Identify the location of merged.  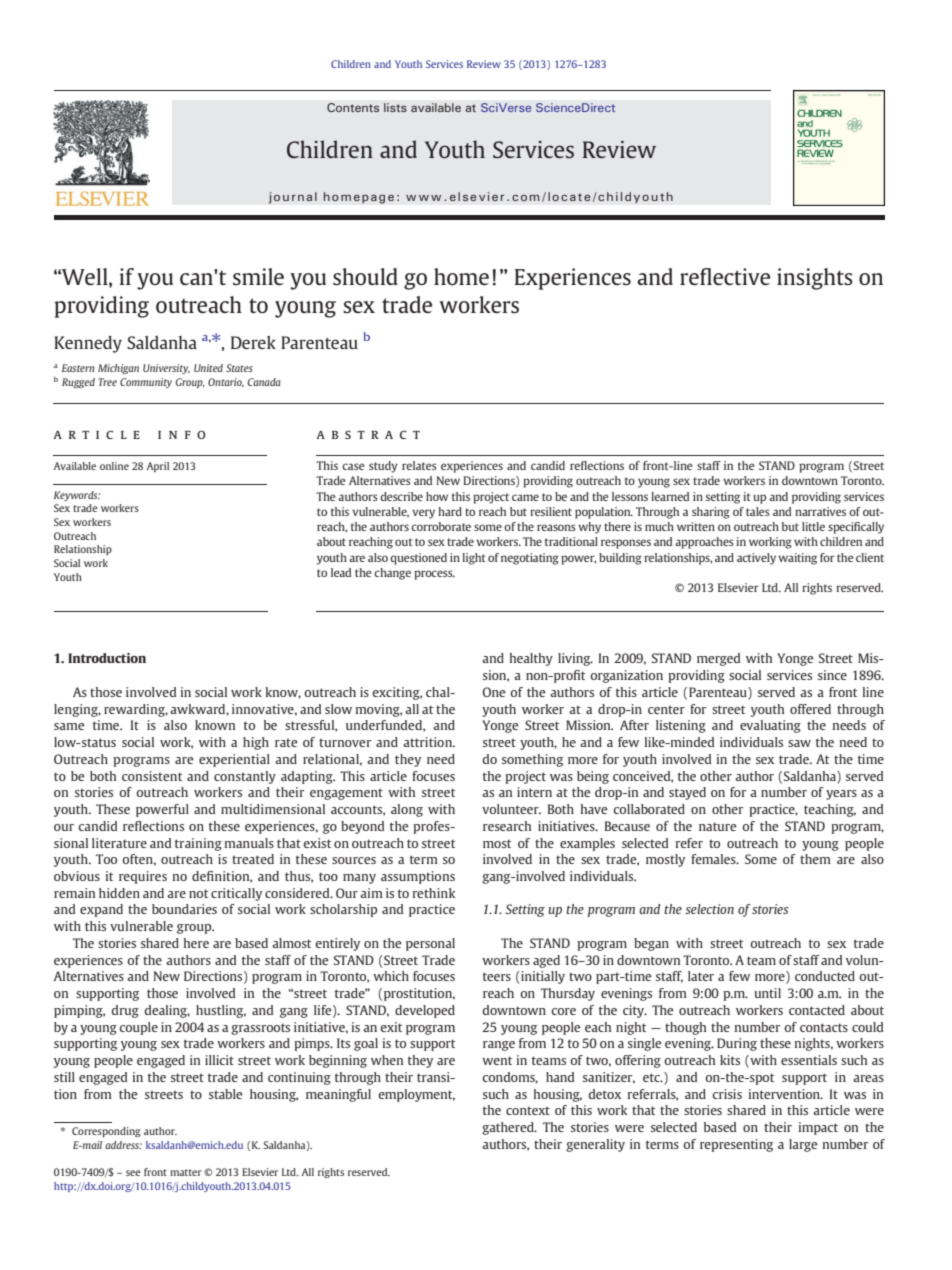
(718, 659).
